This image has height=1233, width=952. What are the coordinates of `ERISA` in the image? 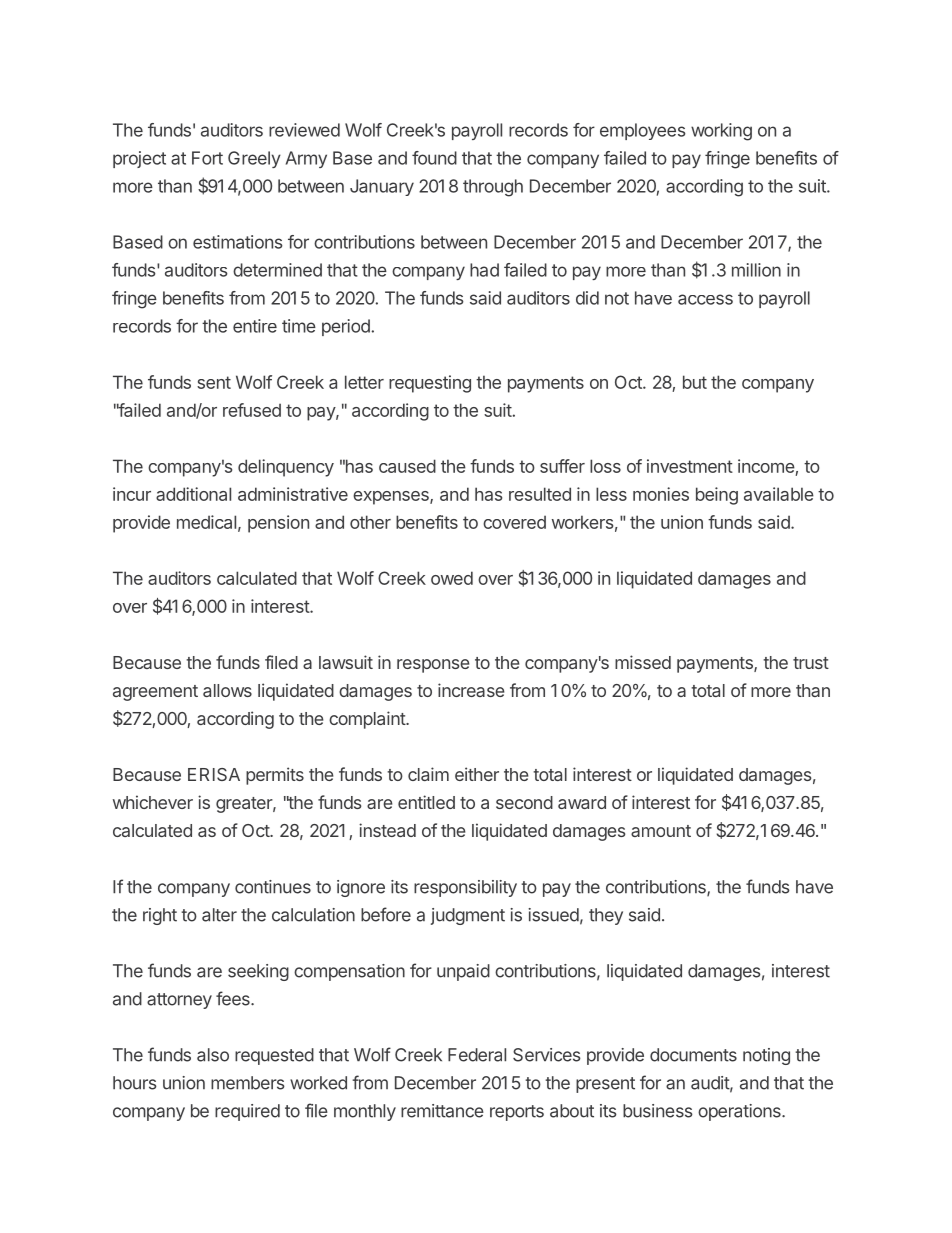 It's located at (214, 774).
